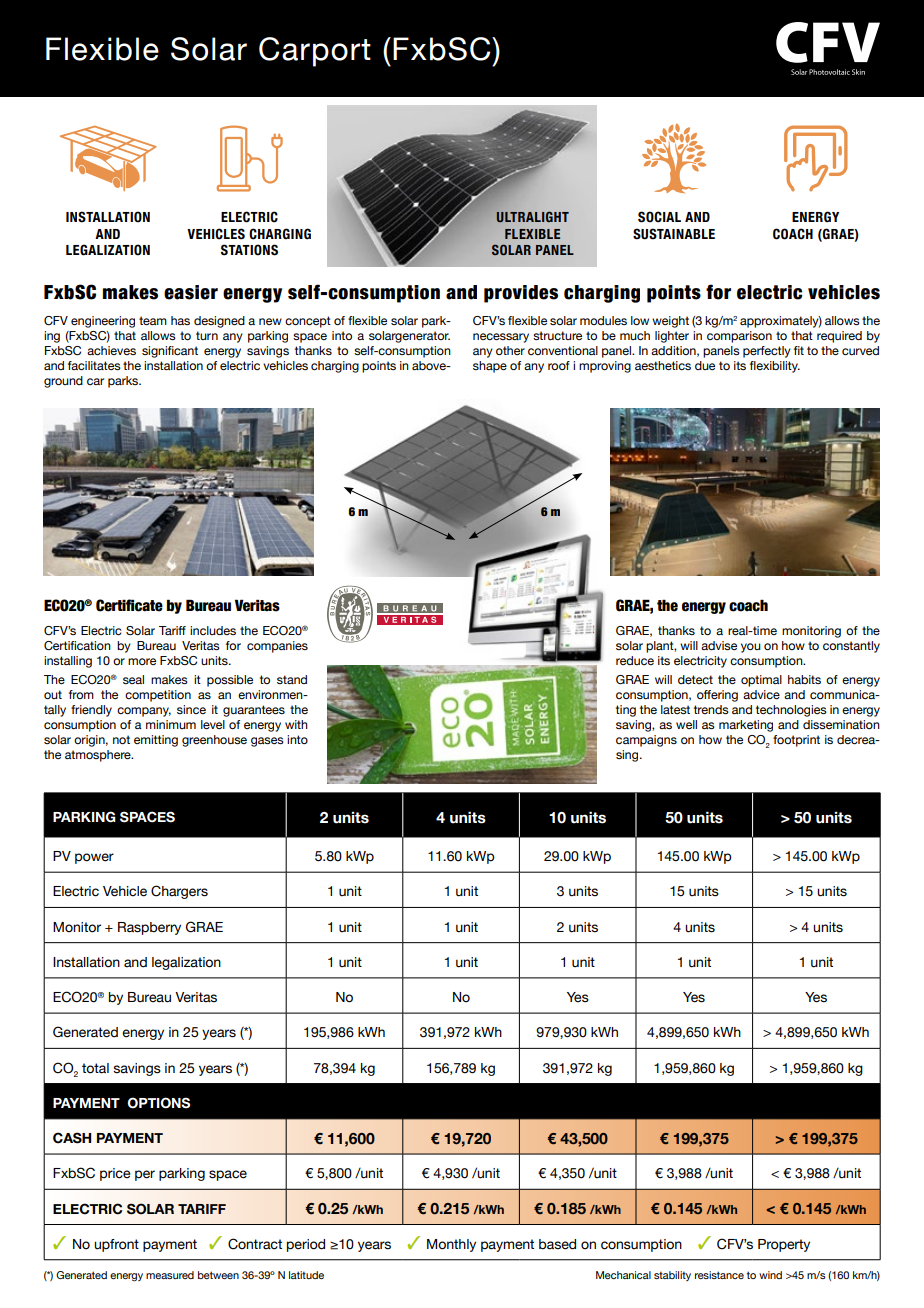 This screenshot has width=924, height=1308. What do you see at coordinates (99, 756) in the screenshot?
I see `atmosphere` at bounding box center [99, 756].
